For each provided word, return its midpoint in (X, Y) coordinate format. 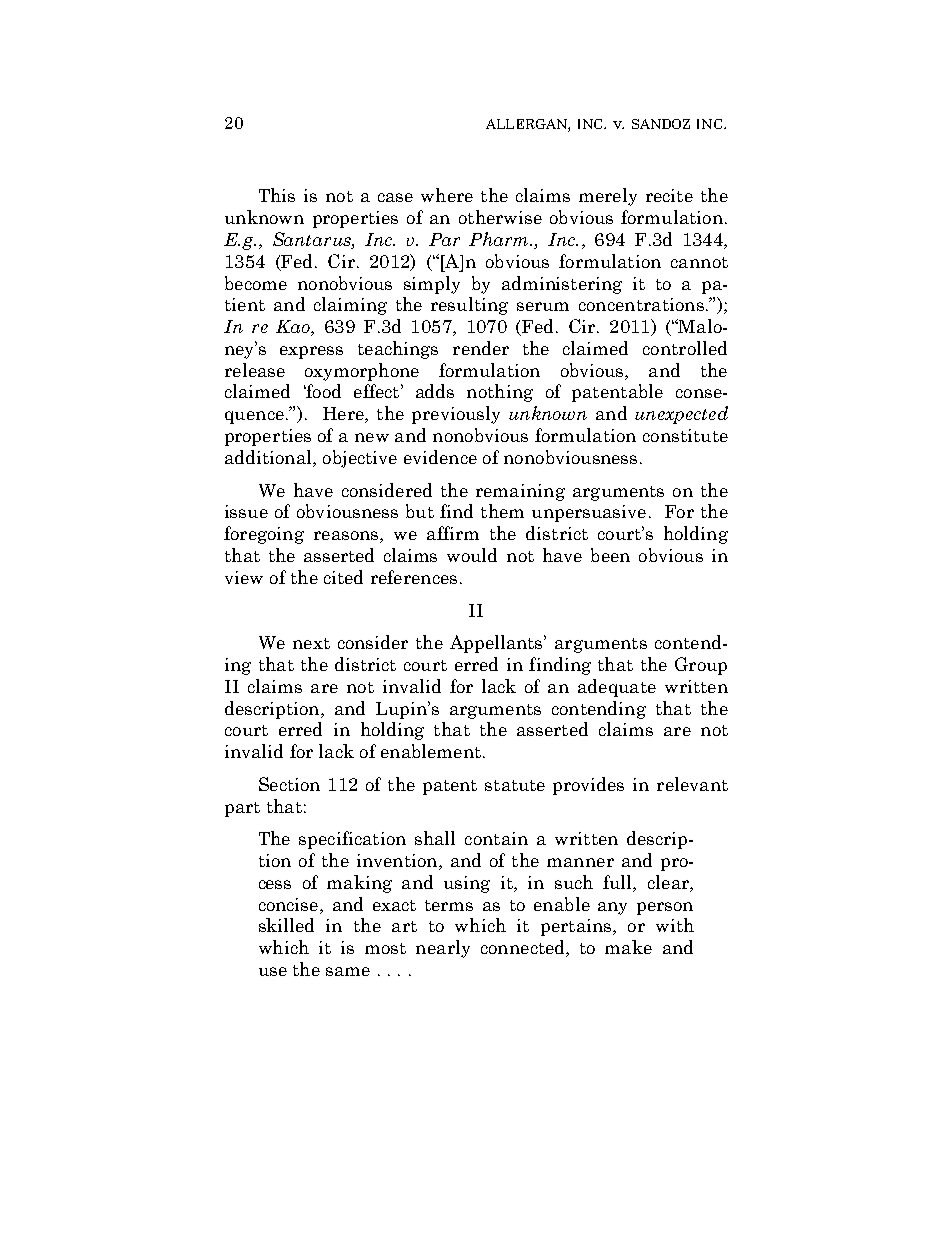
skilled (286, 925)
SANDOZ (661, 124)
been (610, 555)
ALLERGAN (527, 125)
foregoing (264, 535)
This (277, 195)
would (472, 555)
